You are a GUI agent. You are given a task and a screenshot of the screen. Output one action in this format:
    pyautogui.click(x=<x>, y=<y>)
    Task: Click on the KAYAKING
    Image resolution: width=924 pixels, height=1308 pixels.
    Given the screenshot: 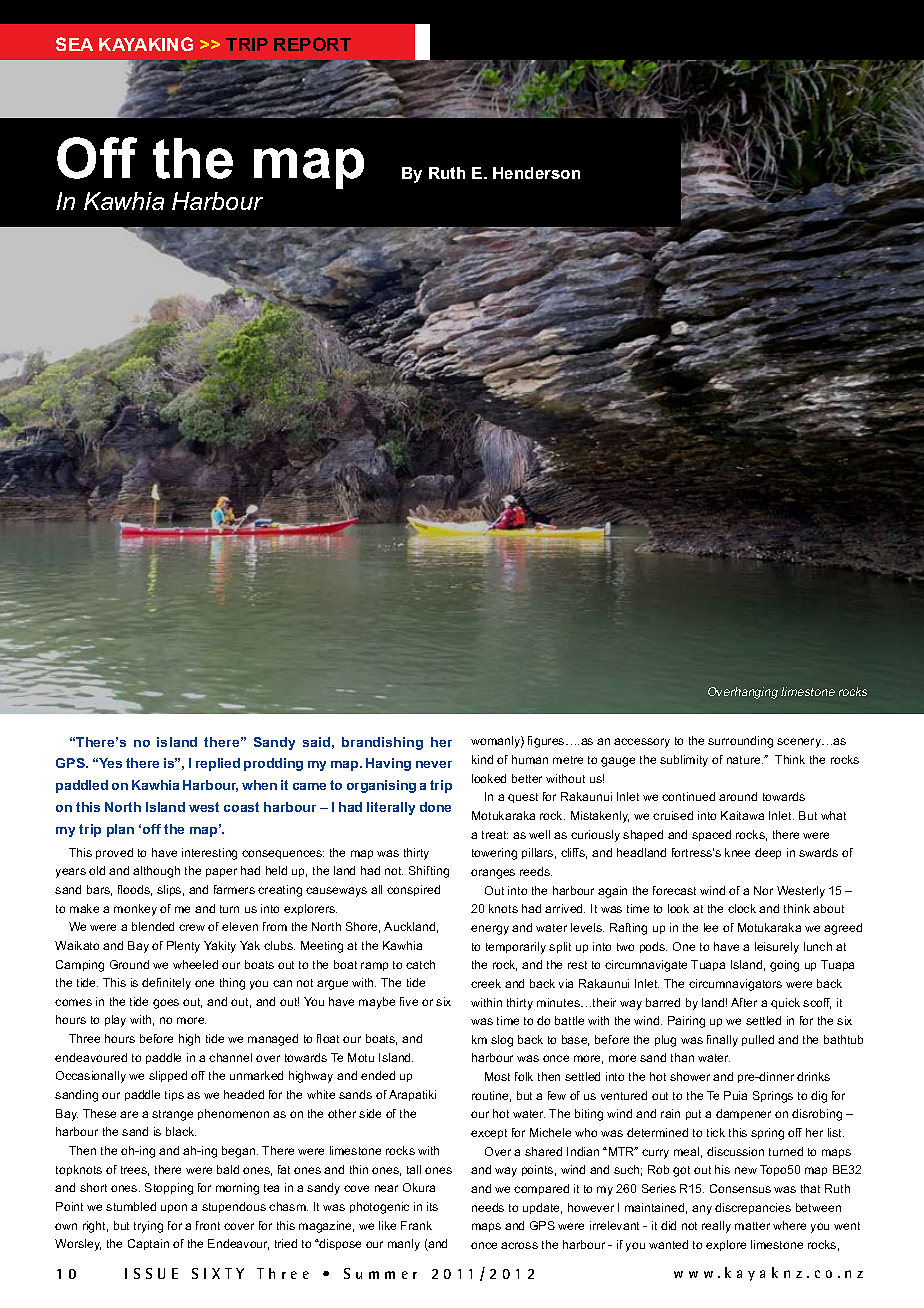 What is the action you would take?
    pyautogui.click(x=146, y=44)
